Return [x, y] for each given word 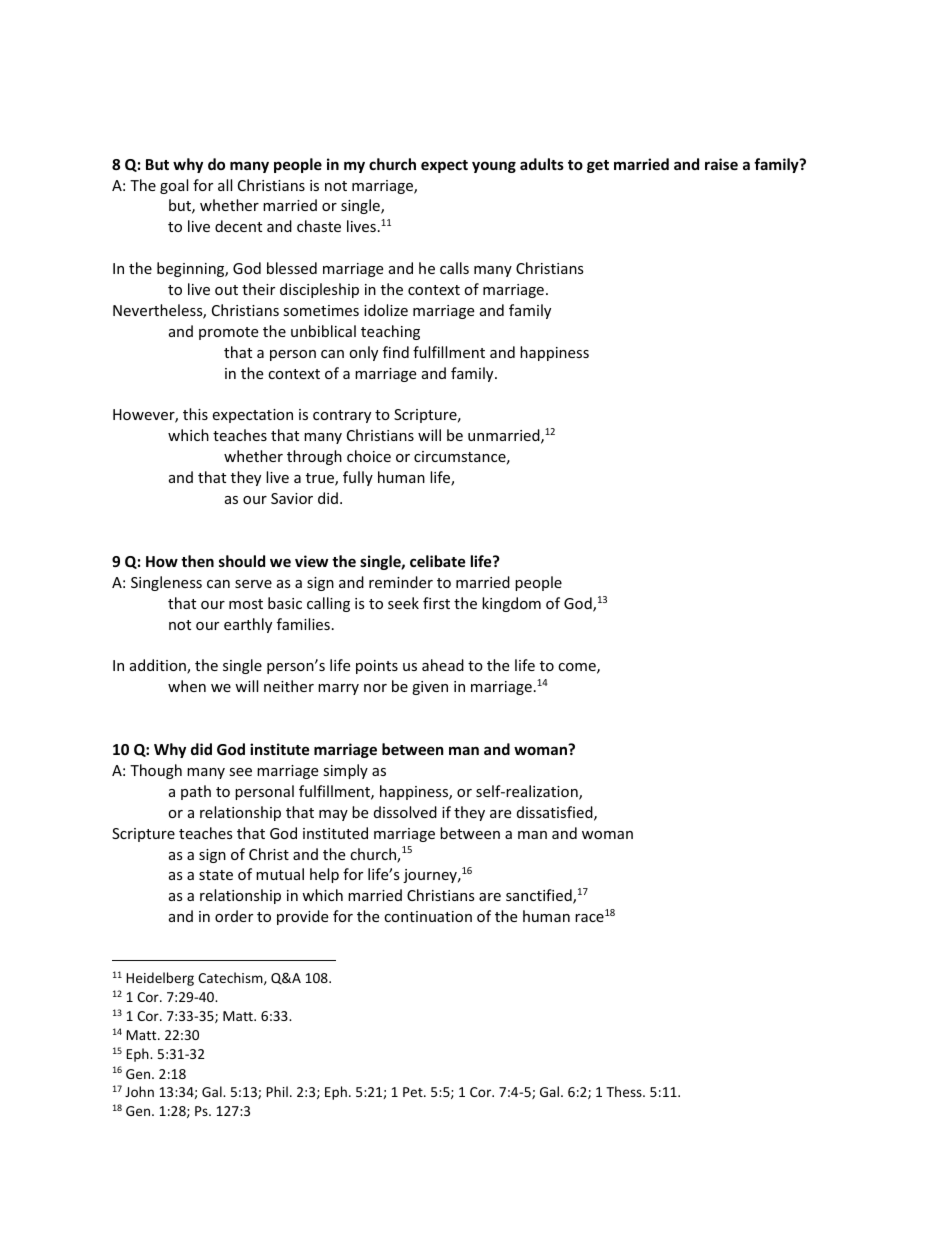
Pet [414, 1092]
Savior [292, 498]
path [196, 792]
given [430, 688]
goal [174, 186]
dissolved [405, 812]
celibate [438, 561]
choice [369, 456]
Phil [277, 1091]
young [494, 167]
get [598, 166]
